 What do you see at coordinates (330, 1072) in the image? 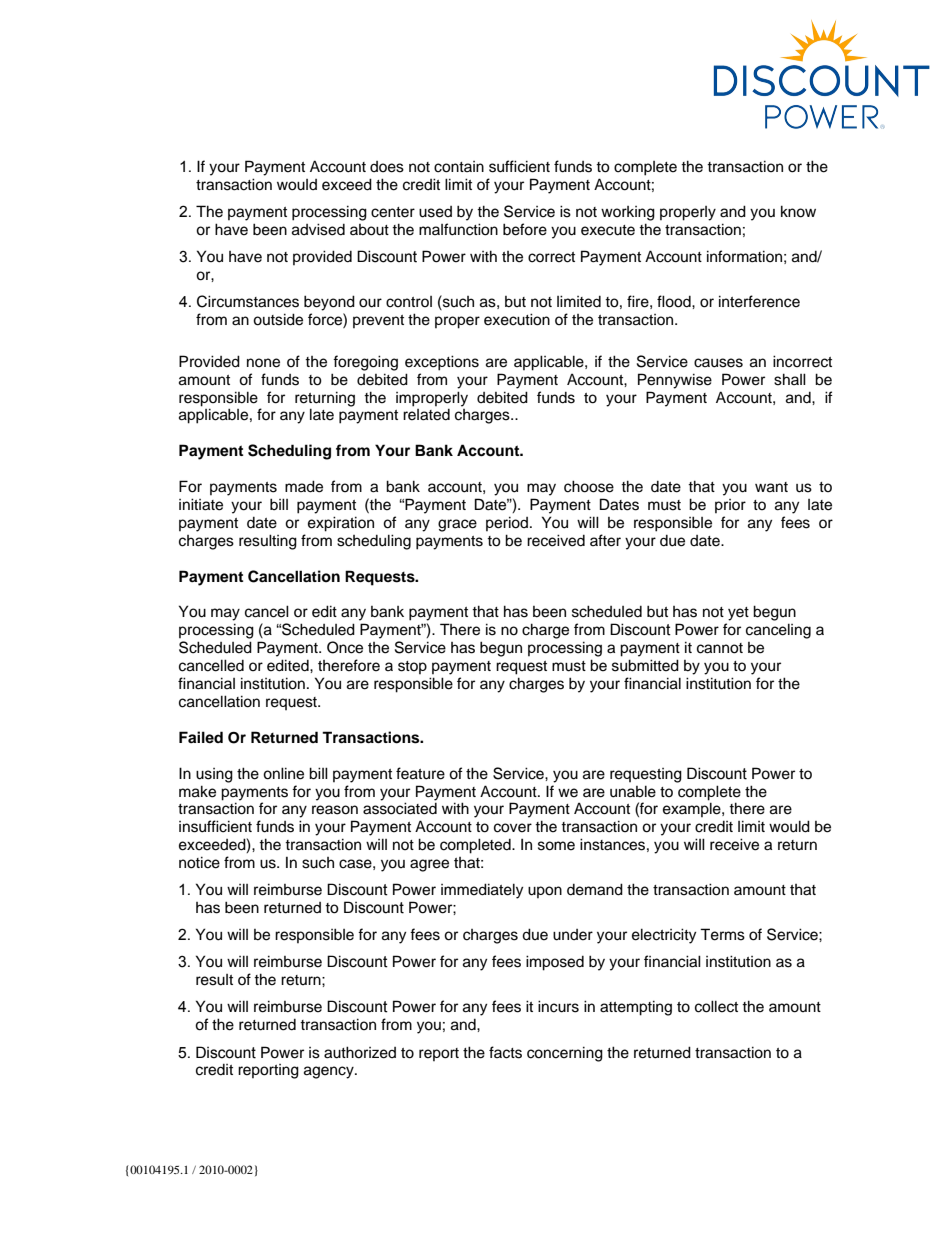
I see `agency` at bounding box center [330, 1072].
